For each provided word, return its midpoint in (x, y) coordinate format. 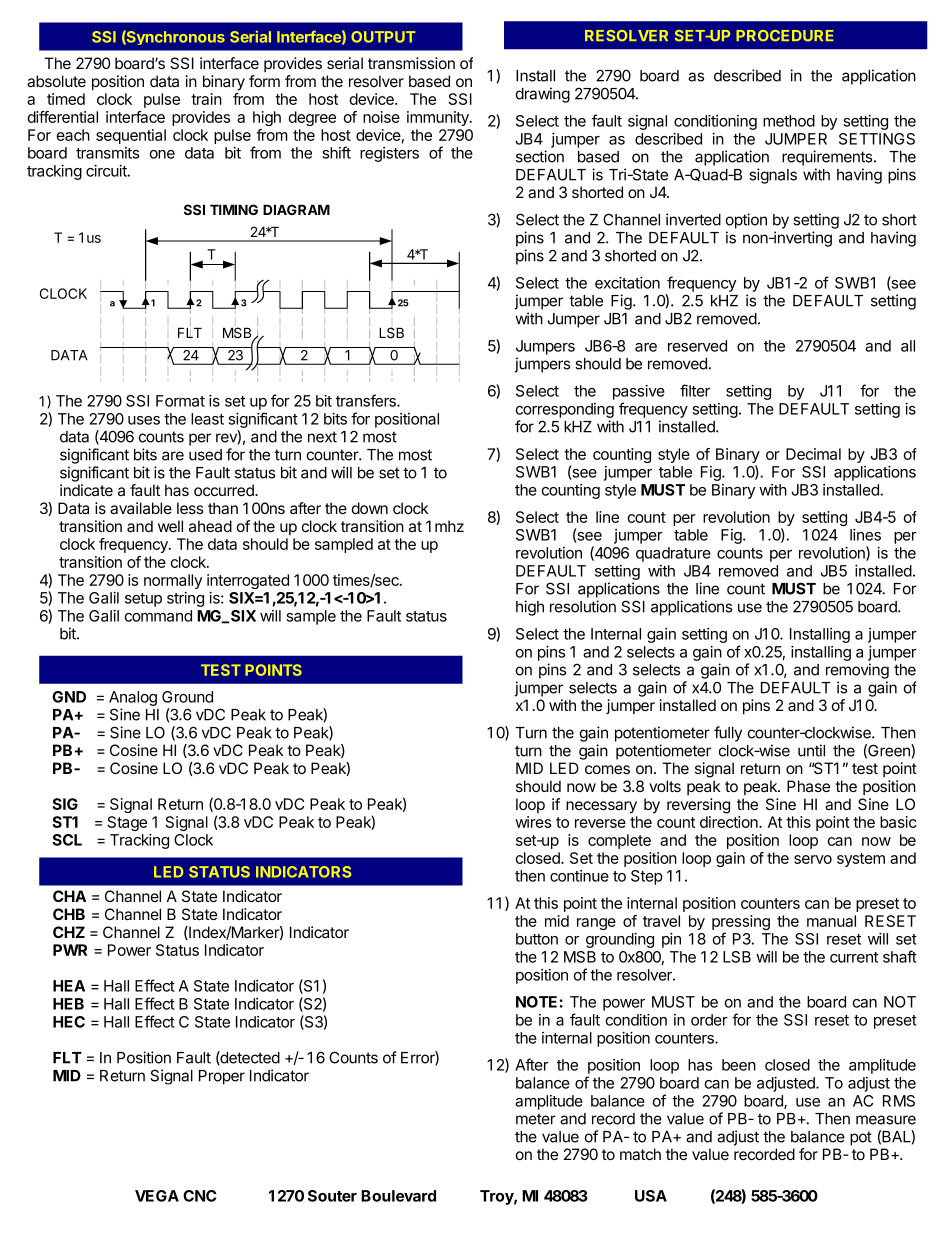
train (206, 99)
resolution (583, 606)
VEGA (157, 1196)
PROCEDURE (785, 35)
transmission (411, 63)
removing (857, 671)
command (158, 616)
